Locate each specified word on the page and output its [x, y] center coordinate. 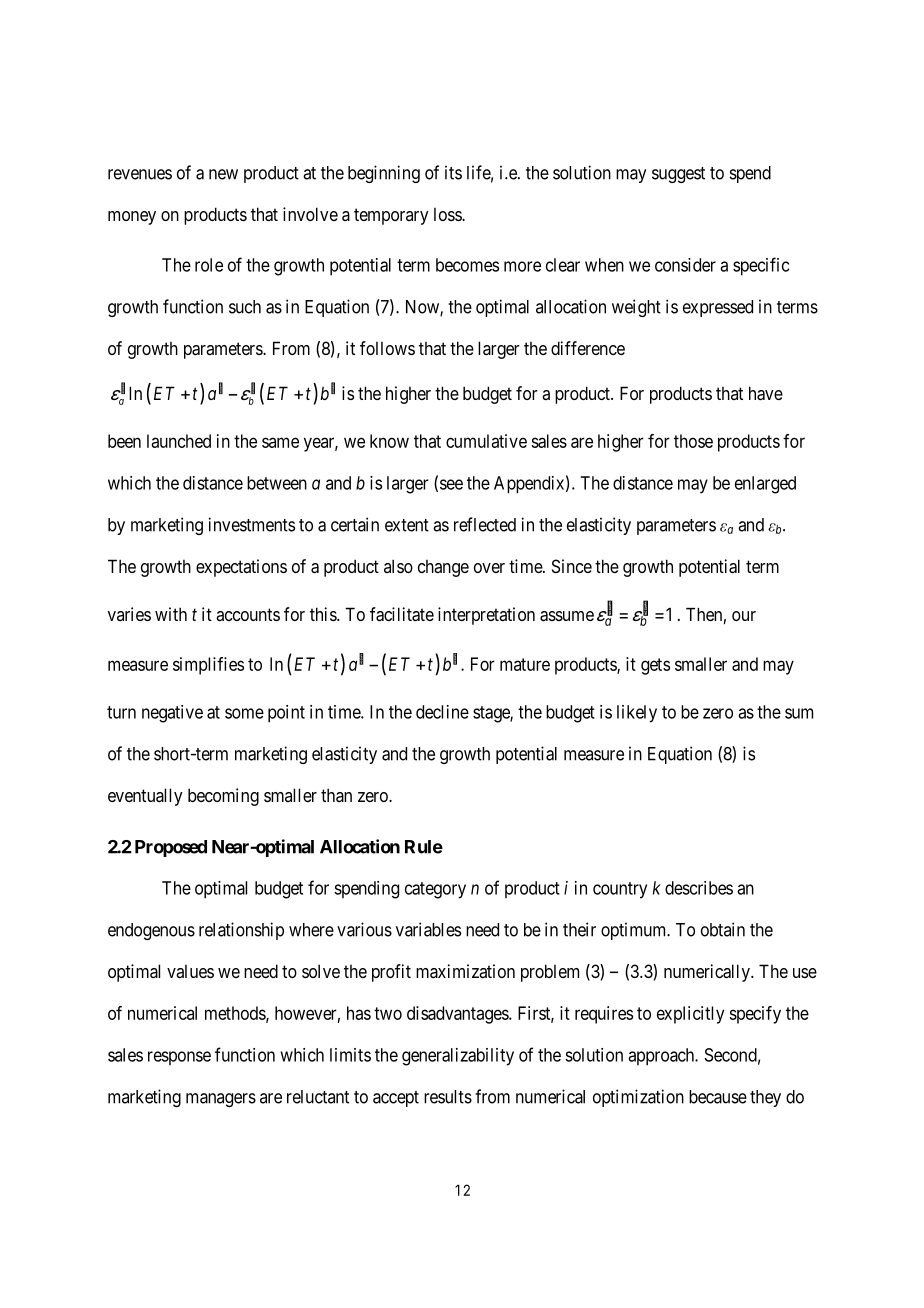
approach [662, 1057]
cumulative [486, 441]
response [179, 1058]
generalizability [458, 1057]
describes [699, 888]
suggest [678, 175]
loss [448, 214]
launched [179, 441]
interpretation [486, 616]
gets [655, 666]
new [223, 174]
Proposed [171, 848]
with [171, 614]
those [693, 441]
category [435, 890]
